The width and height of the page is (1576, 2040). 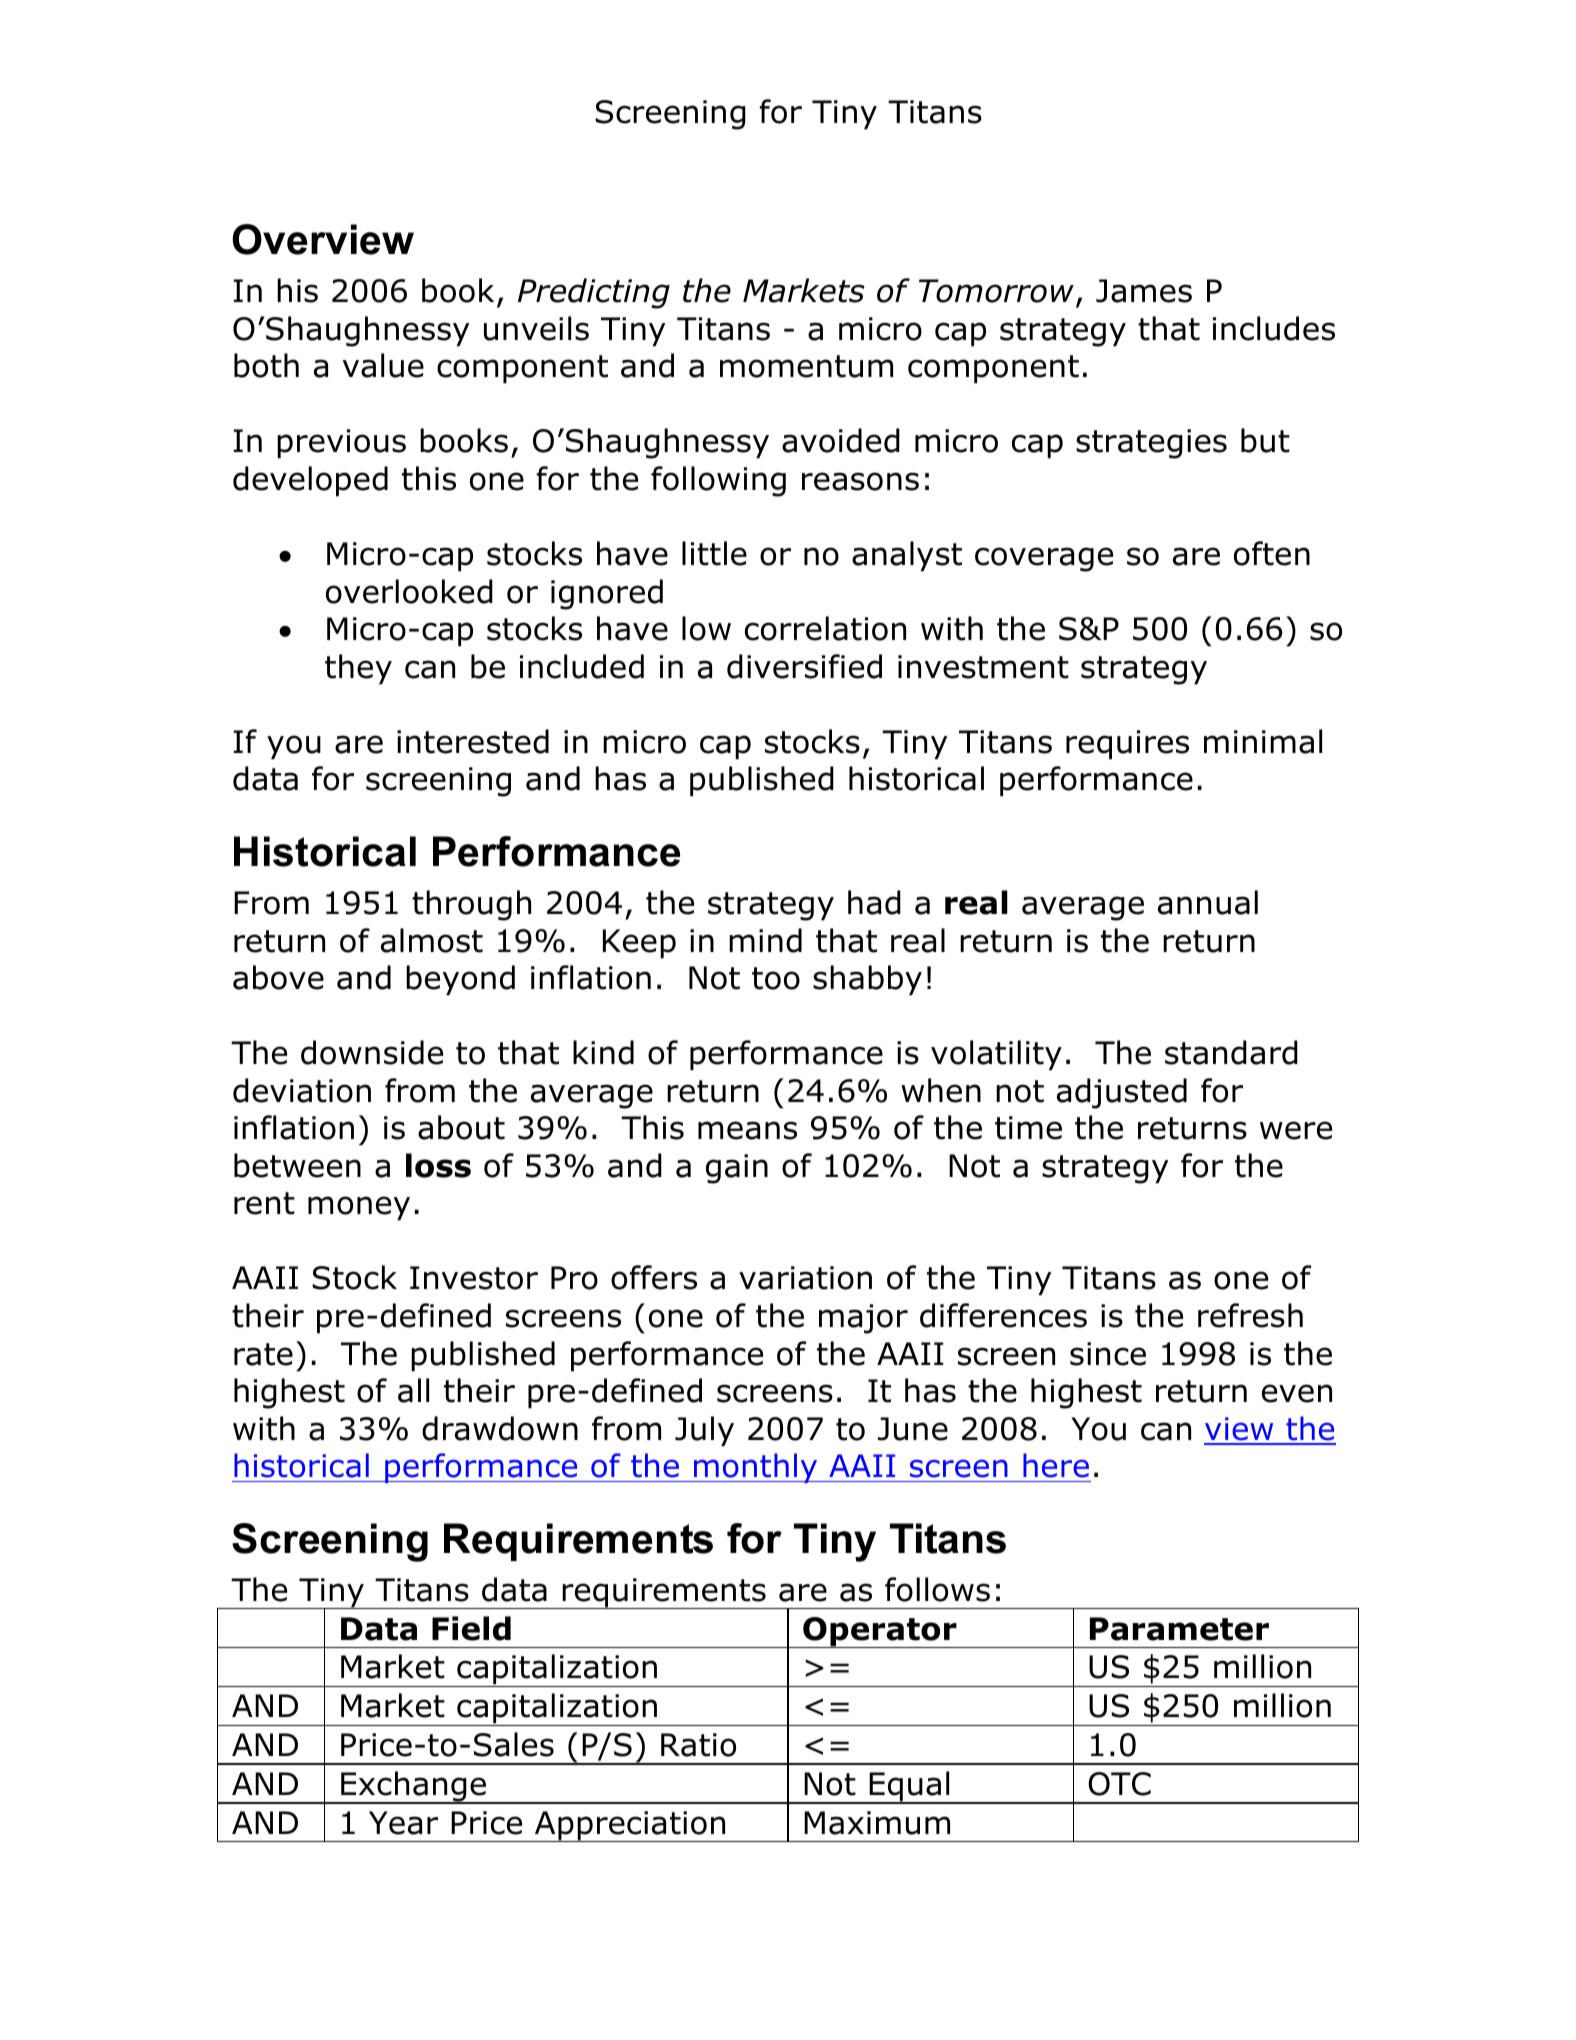 What do you see at coordinates (372, 1052) in the page?
I see `downside` at bounding box center [372, 1052].
